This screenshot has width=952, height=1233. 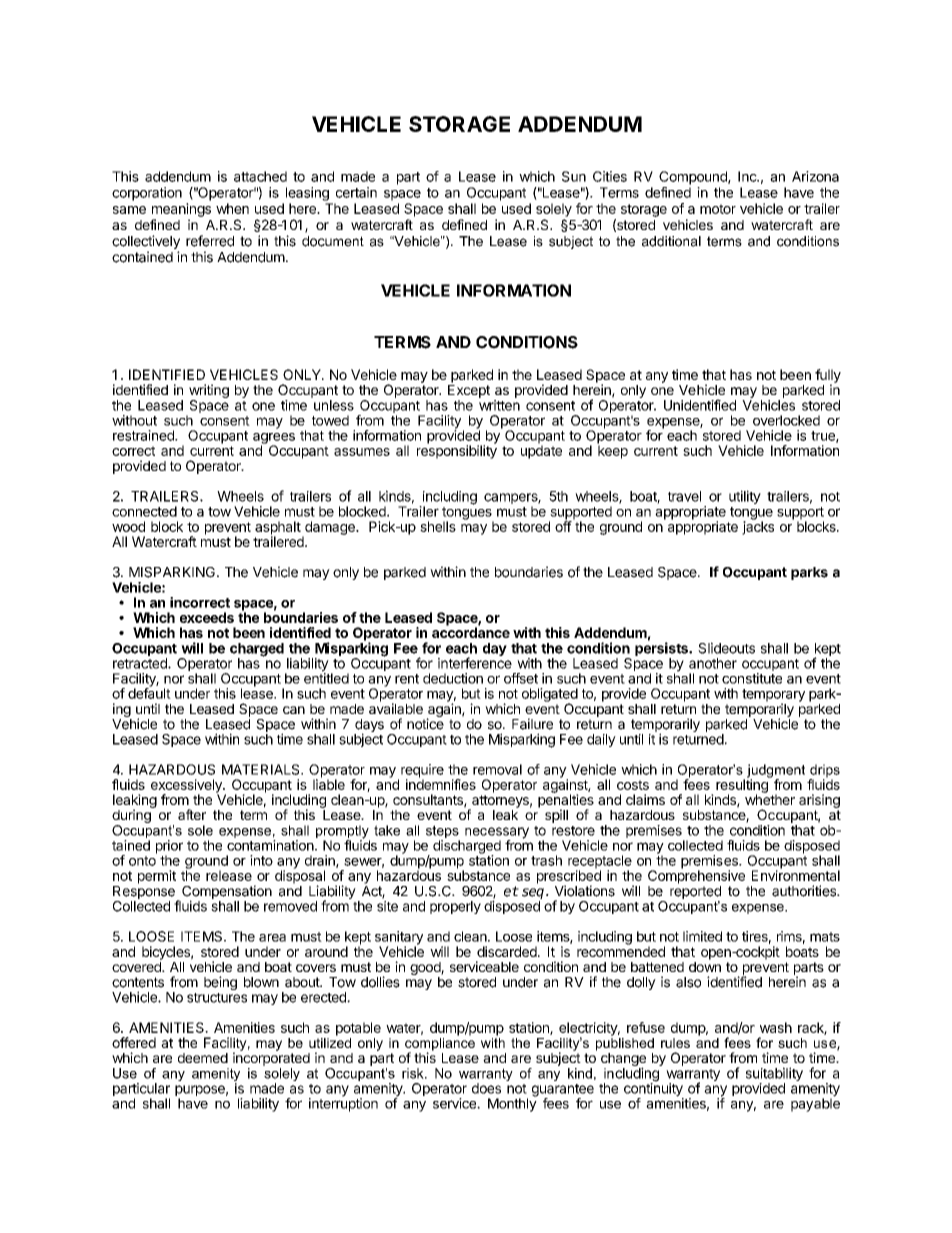 I want to click on motor, so click(x=718, y=209).
